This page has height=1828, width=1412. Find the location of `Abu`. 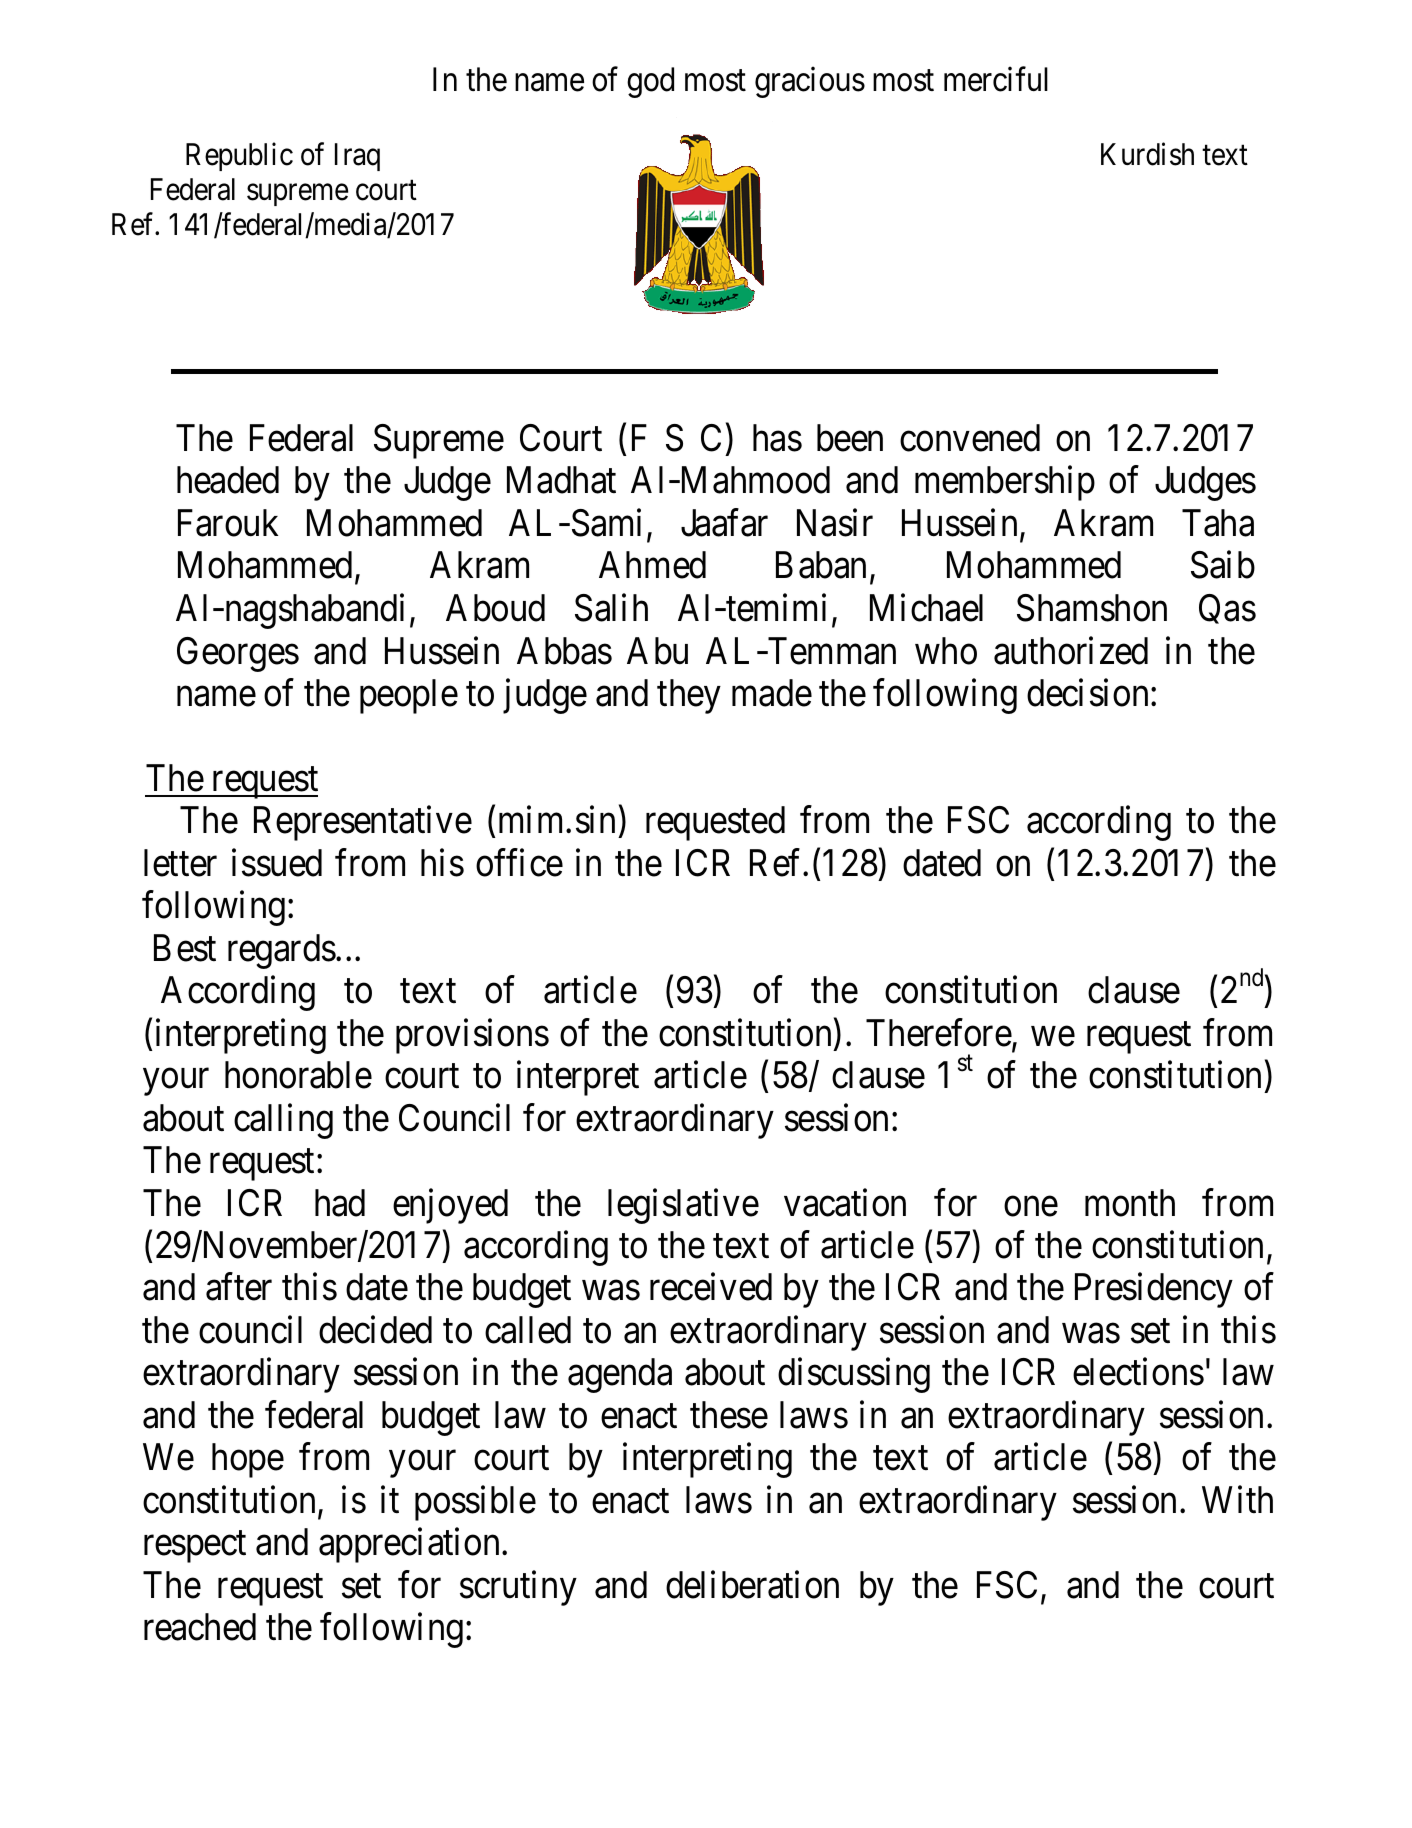

Abu is located at coordinates (657, 651).
